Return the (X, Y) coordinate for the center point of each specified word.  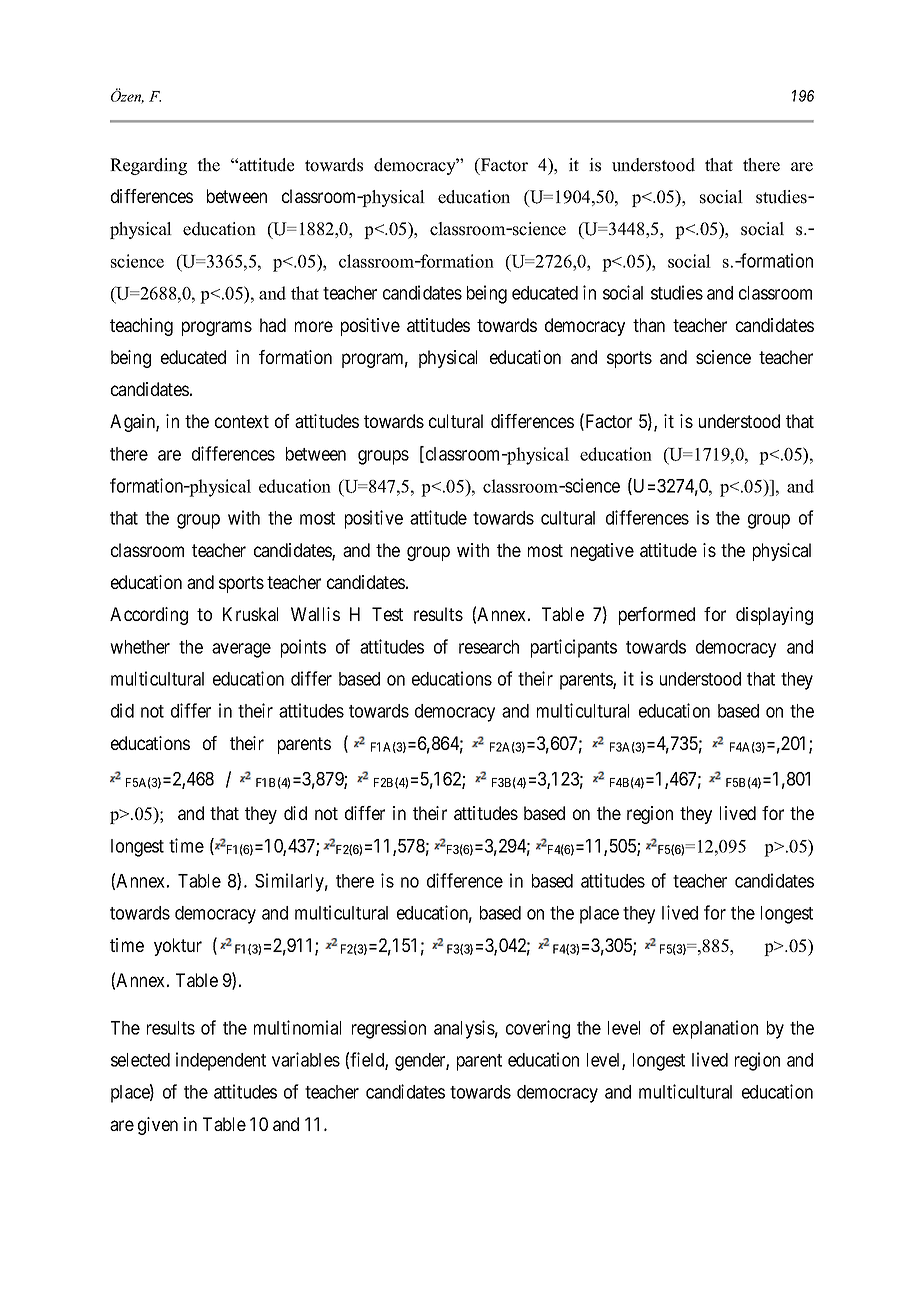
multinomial (297, 1027)
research (489, 647)
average (241, 650)
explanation (715, 1029)
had (273, 325)
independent (221, 1061)
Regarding (148, 166)
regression (389, 1029)
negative (602, 552)
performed (657, 616)
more (314, 326)
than (649, 325)
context (242, 421)
